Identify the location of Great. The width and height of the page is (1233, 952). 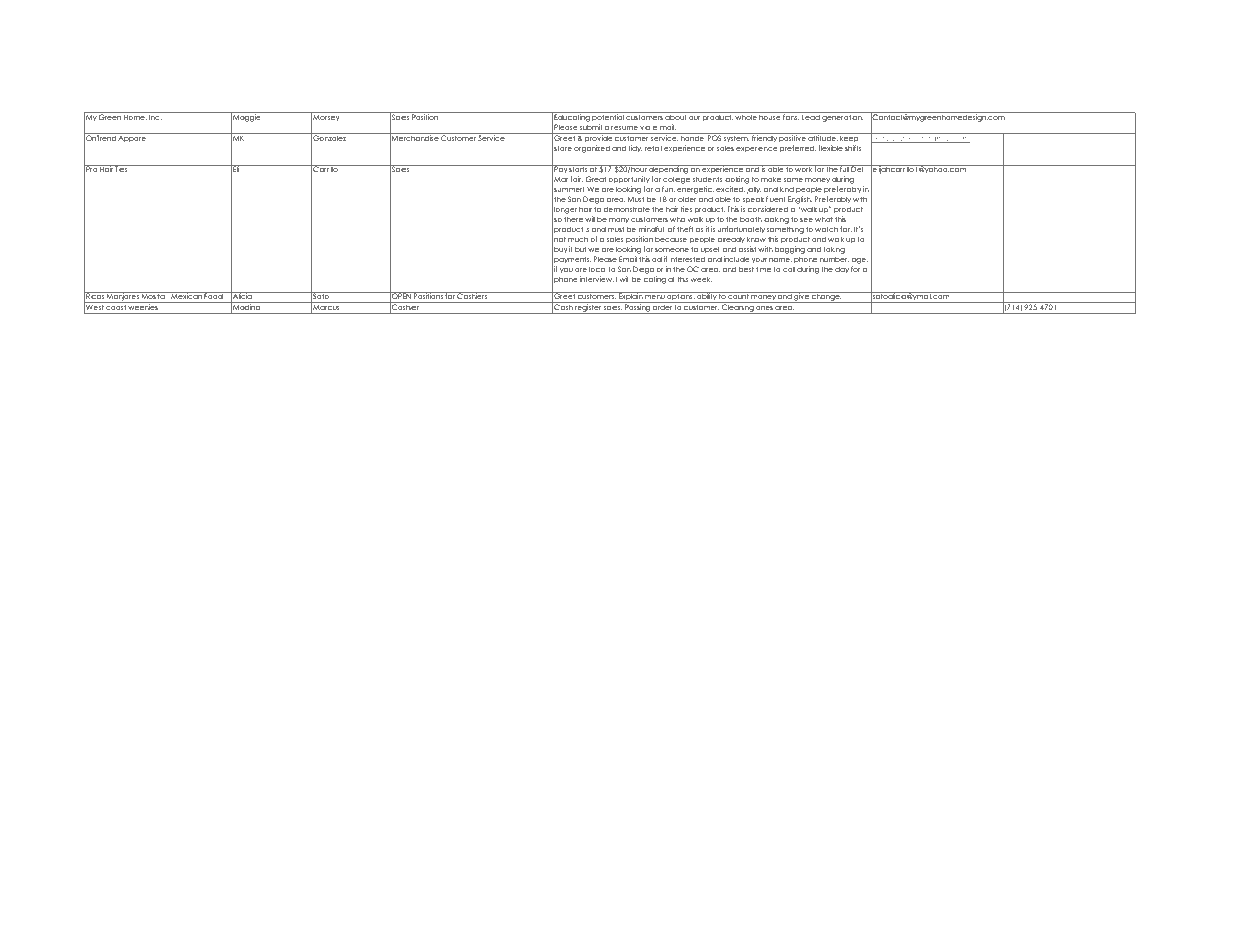
(595, 179).
